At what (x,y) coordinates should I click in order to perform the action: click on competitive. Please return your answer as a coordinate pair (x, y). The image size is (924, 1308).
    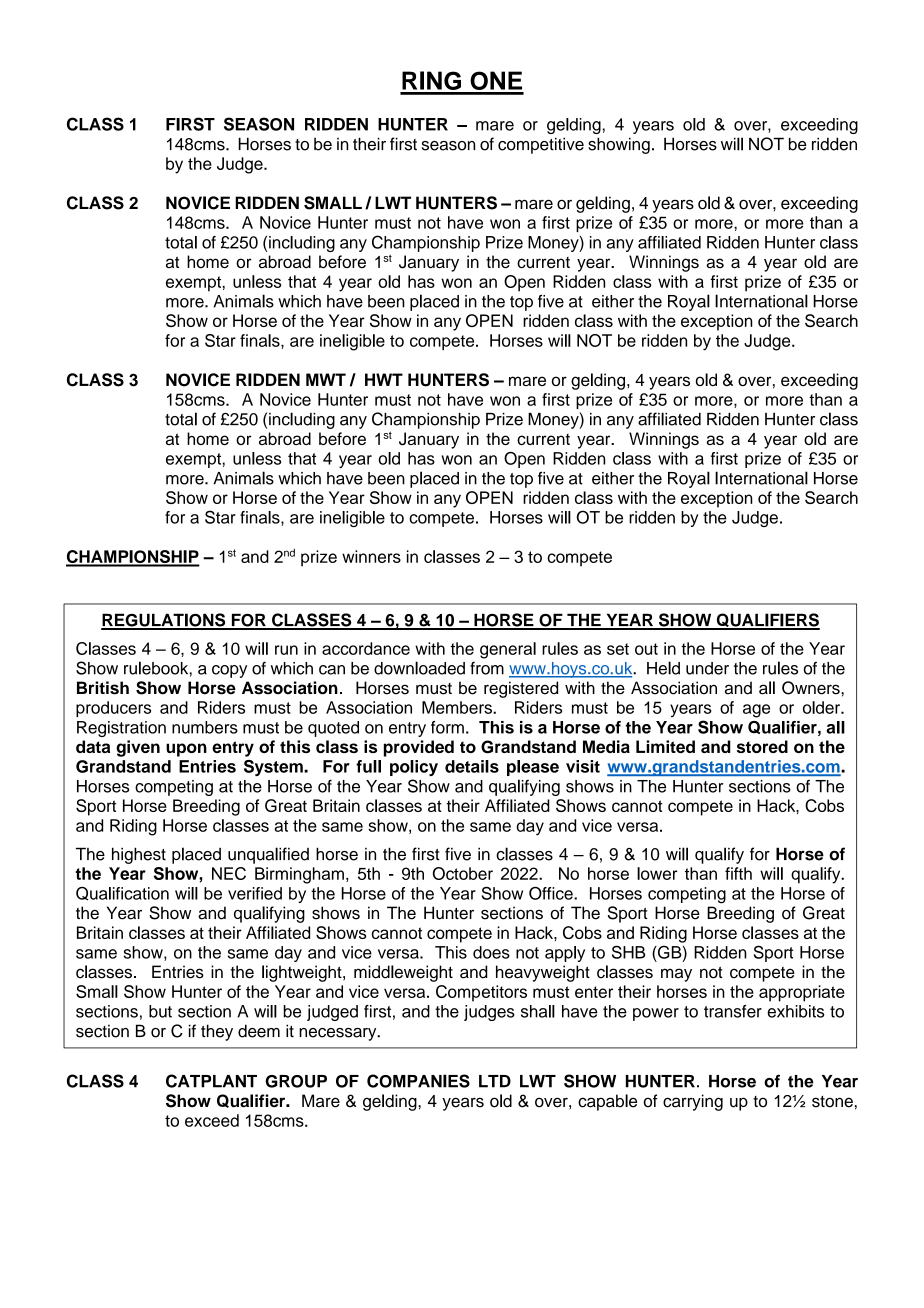
    Looking at the image, I should click on (541, 145).
